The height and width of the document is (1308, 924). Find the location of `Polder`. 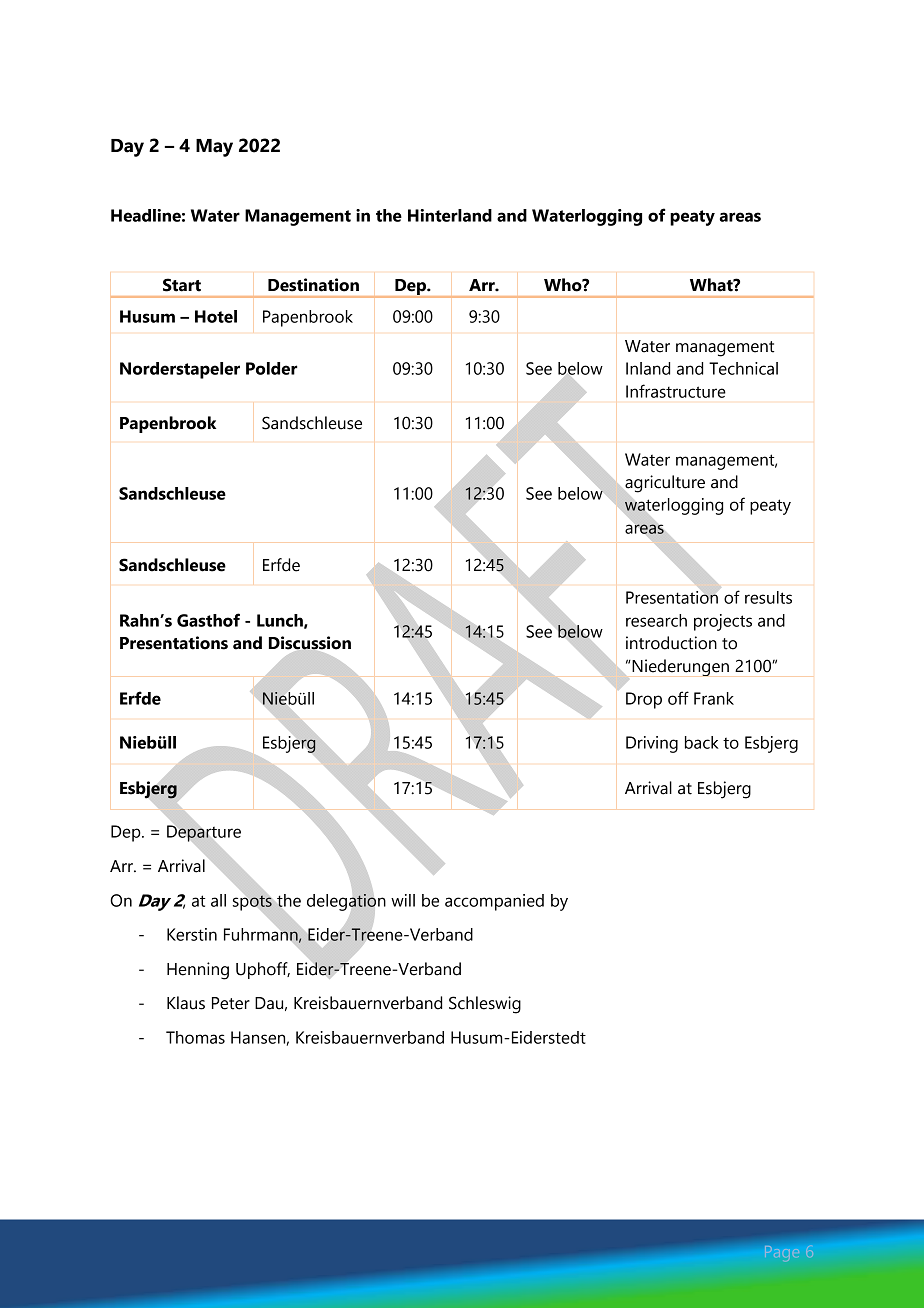

Polder is located at coordinates (272, 368).
